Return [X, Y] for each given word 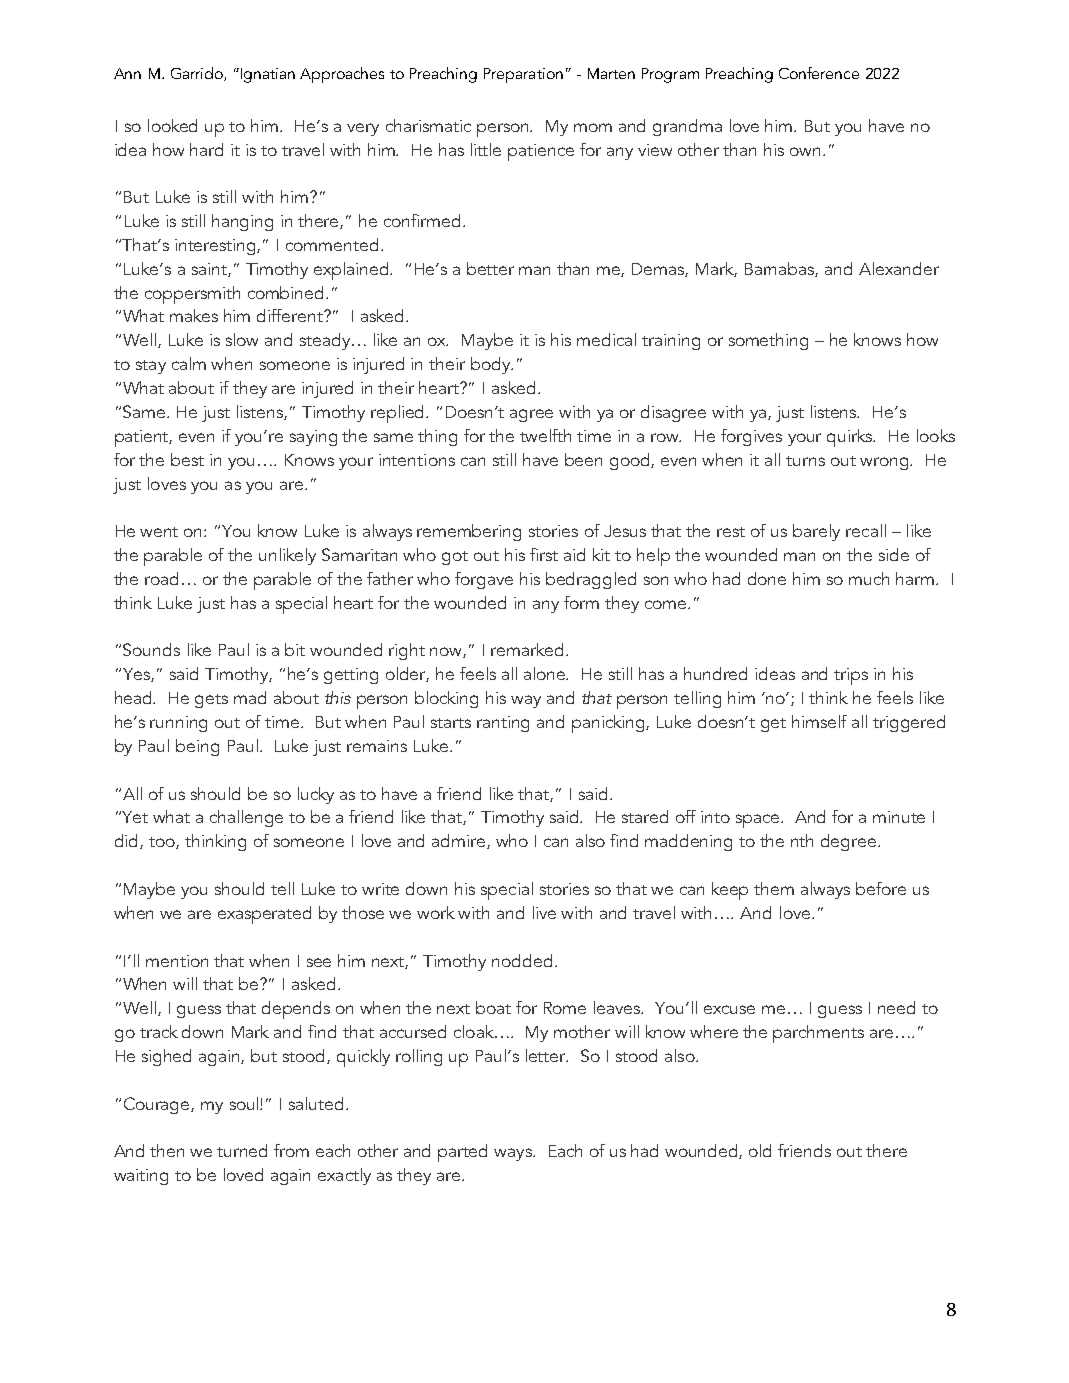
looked [172, 125]
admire [460, 841]
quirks [851, 438]
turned [242, 1150]
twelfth [545, 435]
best [187, 459]
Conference [819, 73]
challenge [246, 818]
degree [850, 842]
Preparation [523, 75]
